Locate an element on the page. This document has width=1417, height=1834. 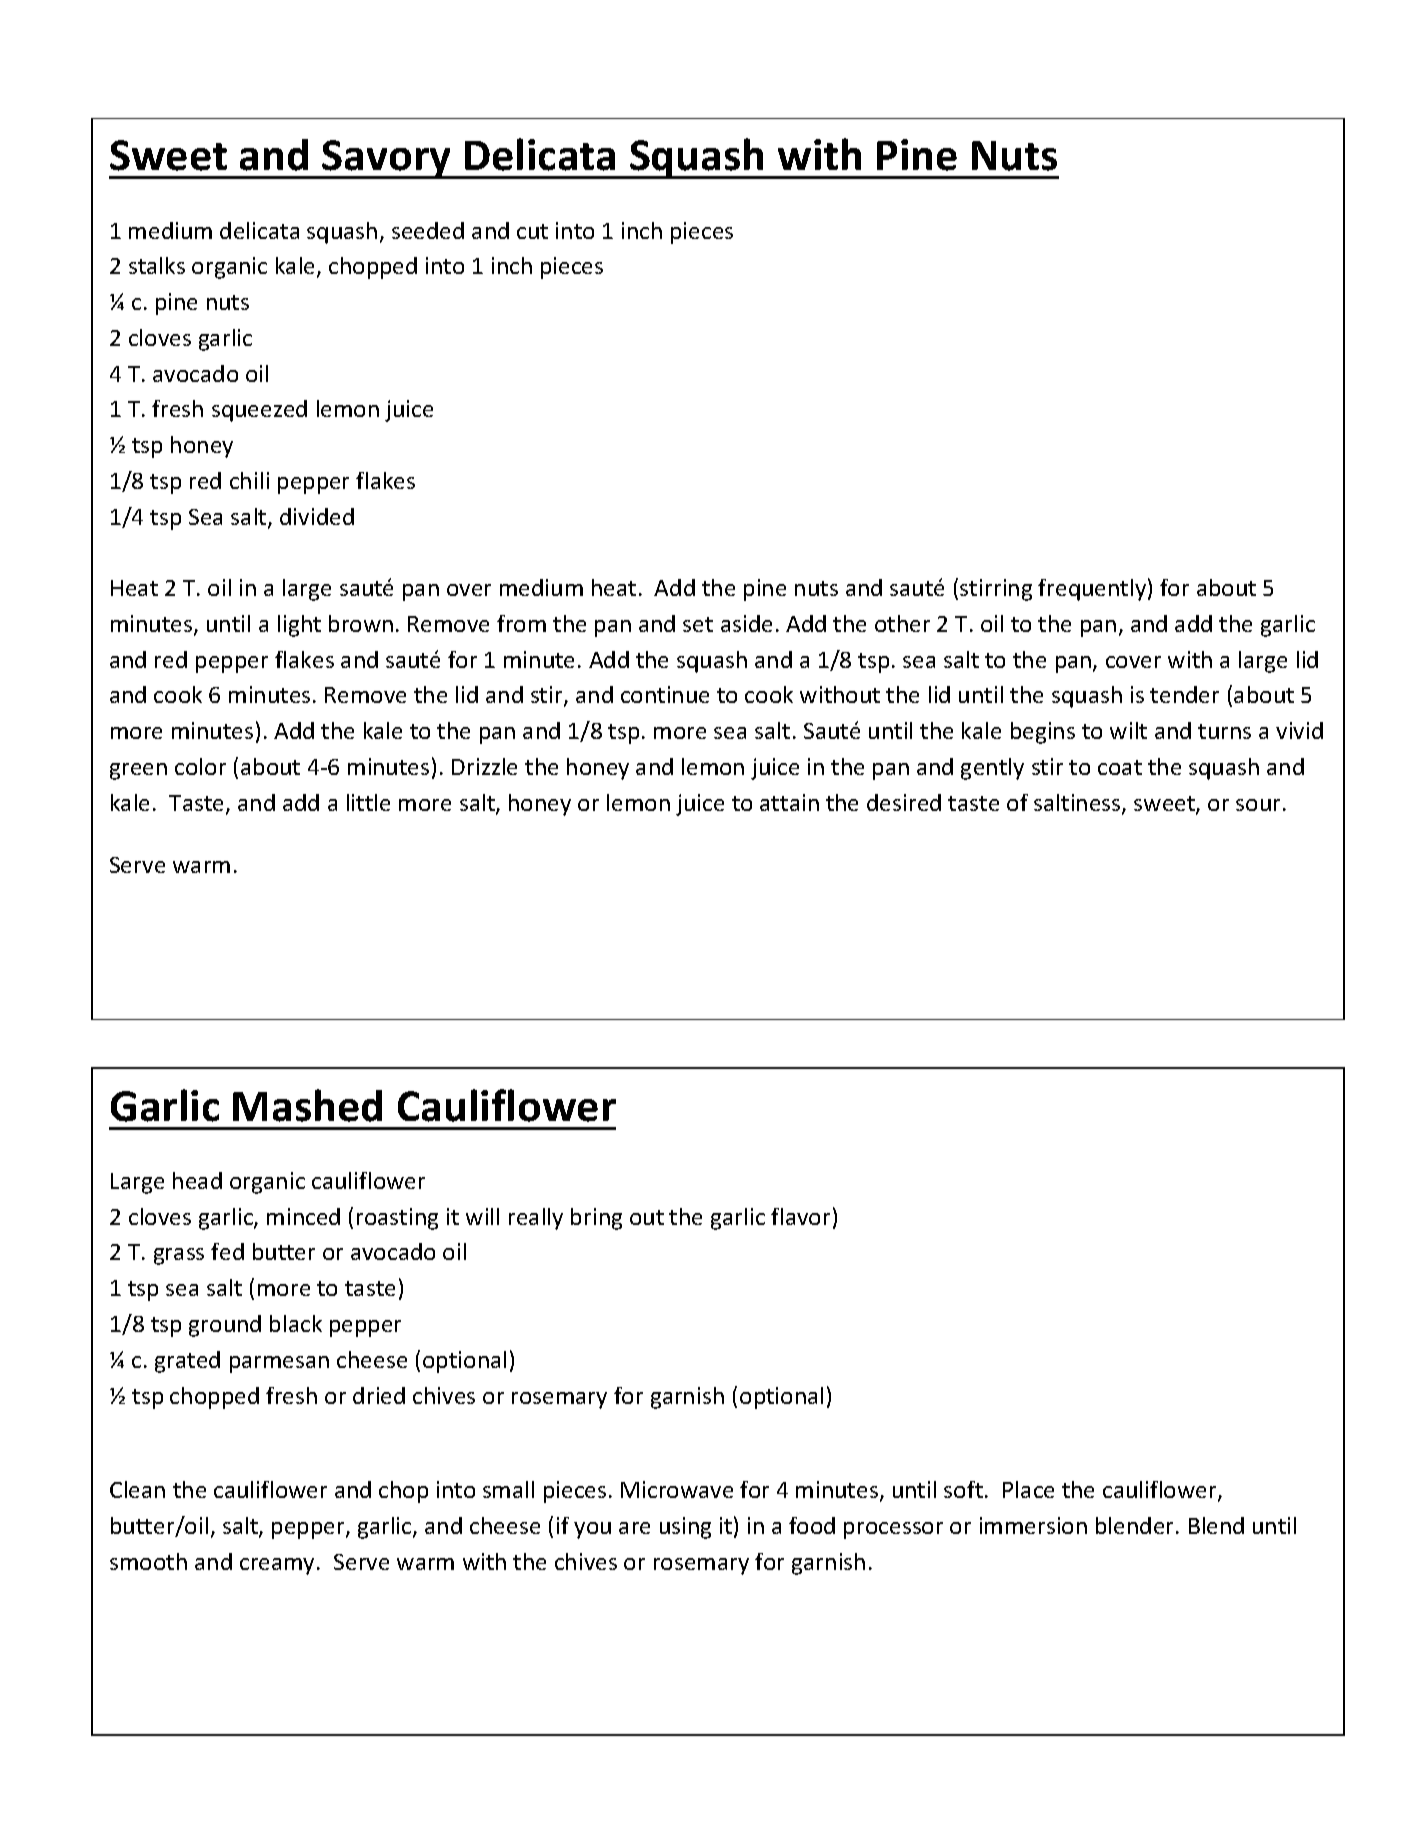
continue is located at coordinates (665, 694).
